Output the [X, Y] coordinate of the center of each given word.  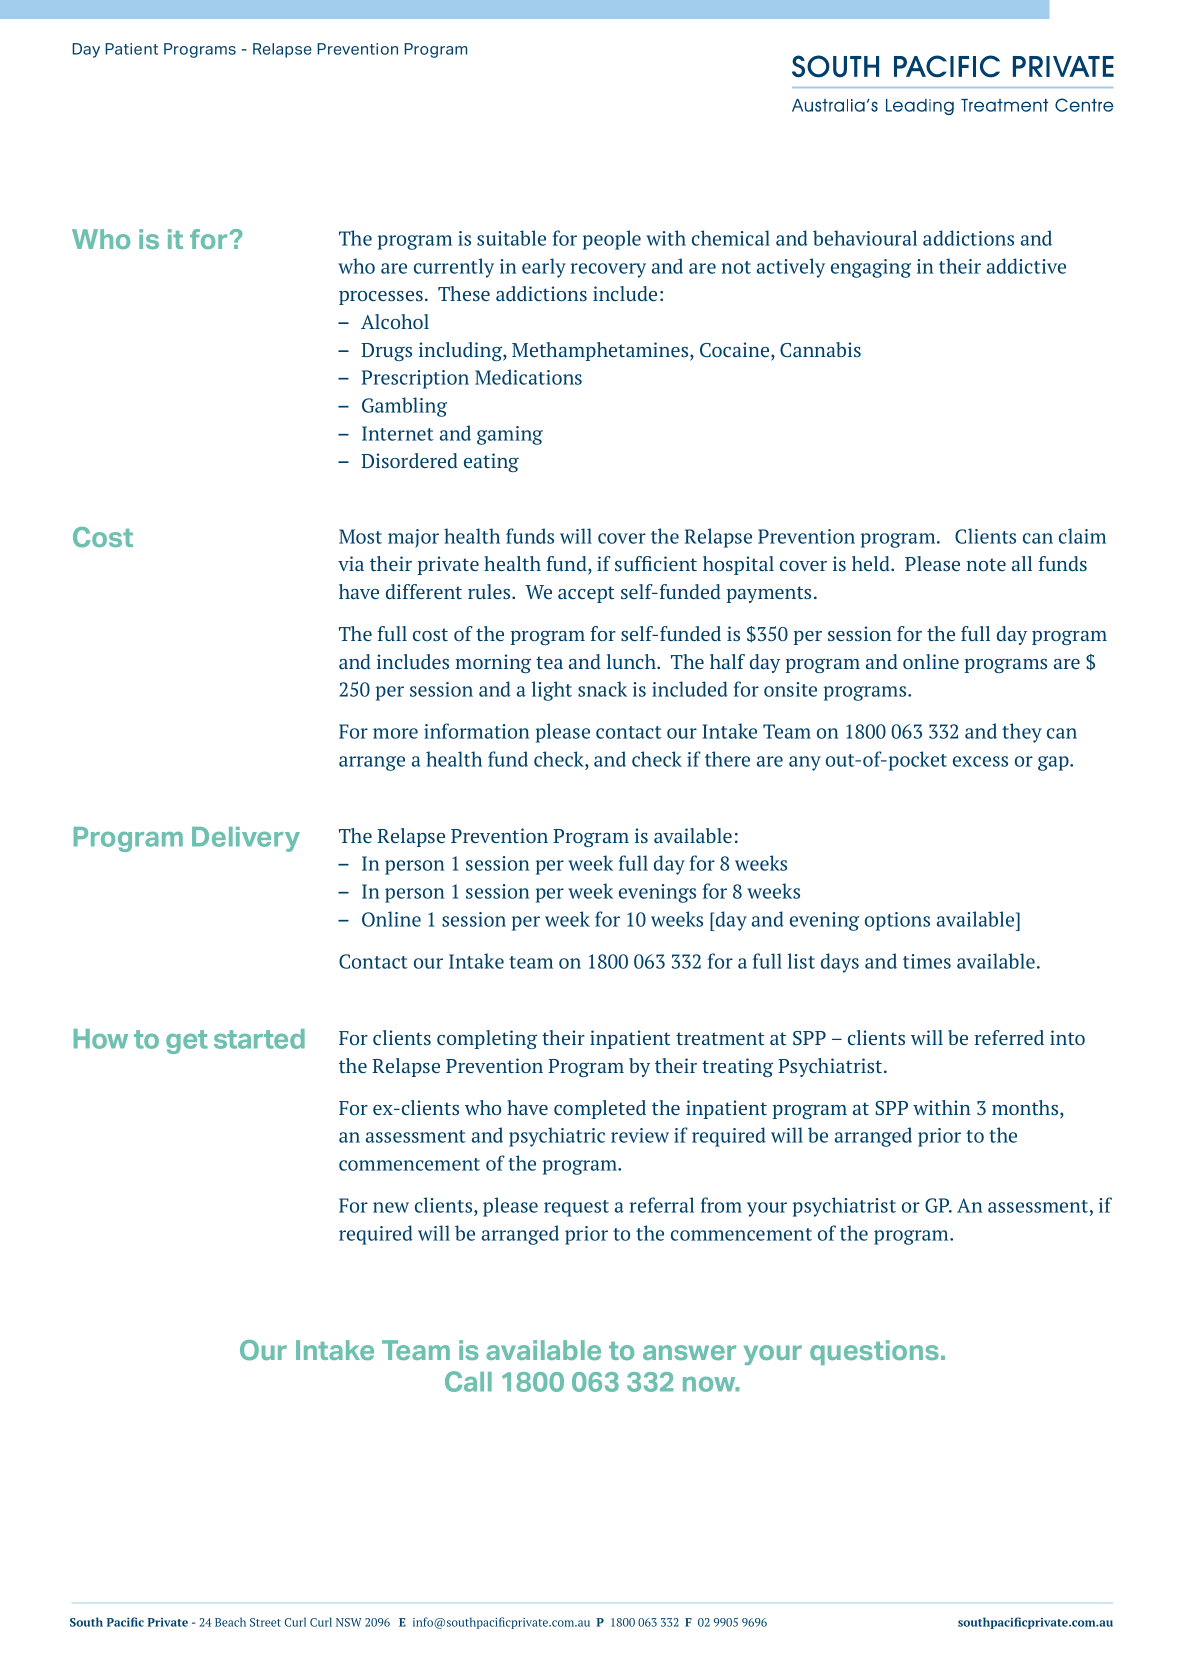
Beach [230, 1622]
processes [381, 298]
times [927, 961]
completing [487, 1039]
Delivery [246, 839]
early [544, 268]
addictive [1026, 266]
